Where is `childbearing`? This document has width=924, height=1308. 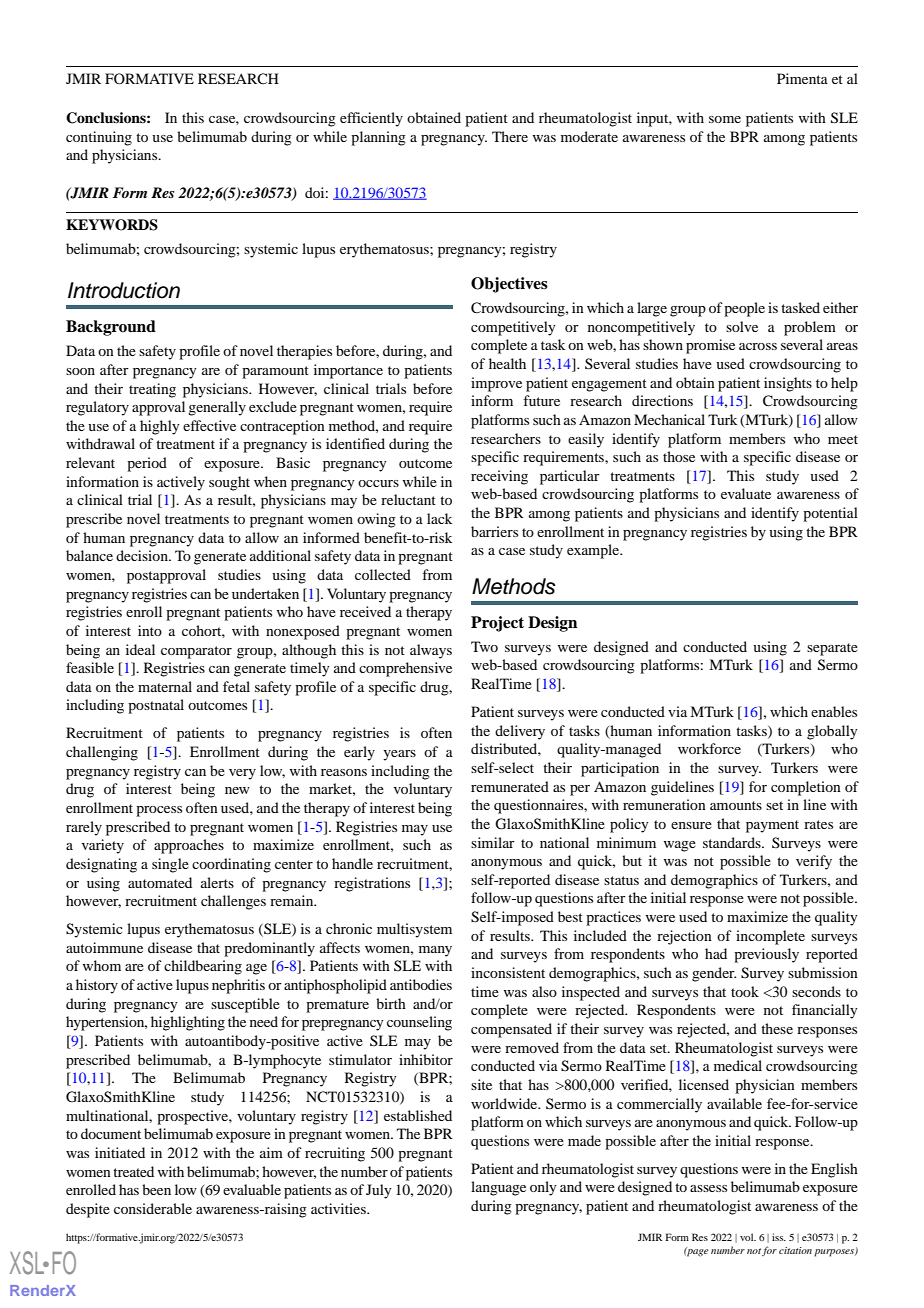 childbearing is located at coordinates (203, 967).
